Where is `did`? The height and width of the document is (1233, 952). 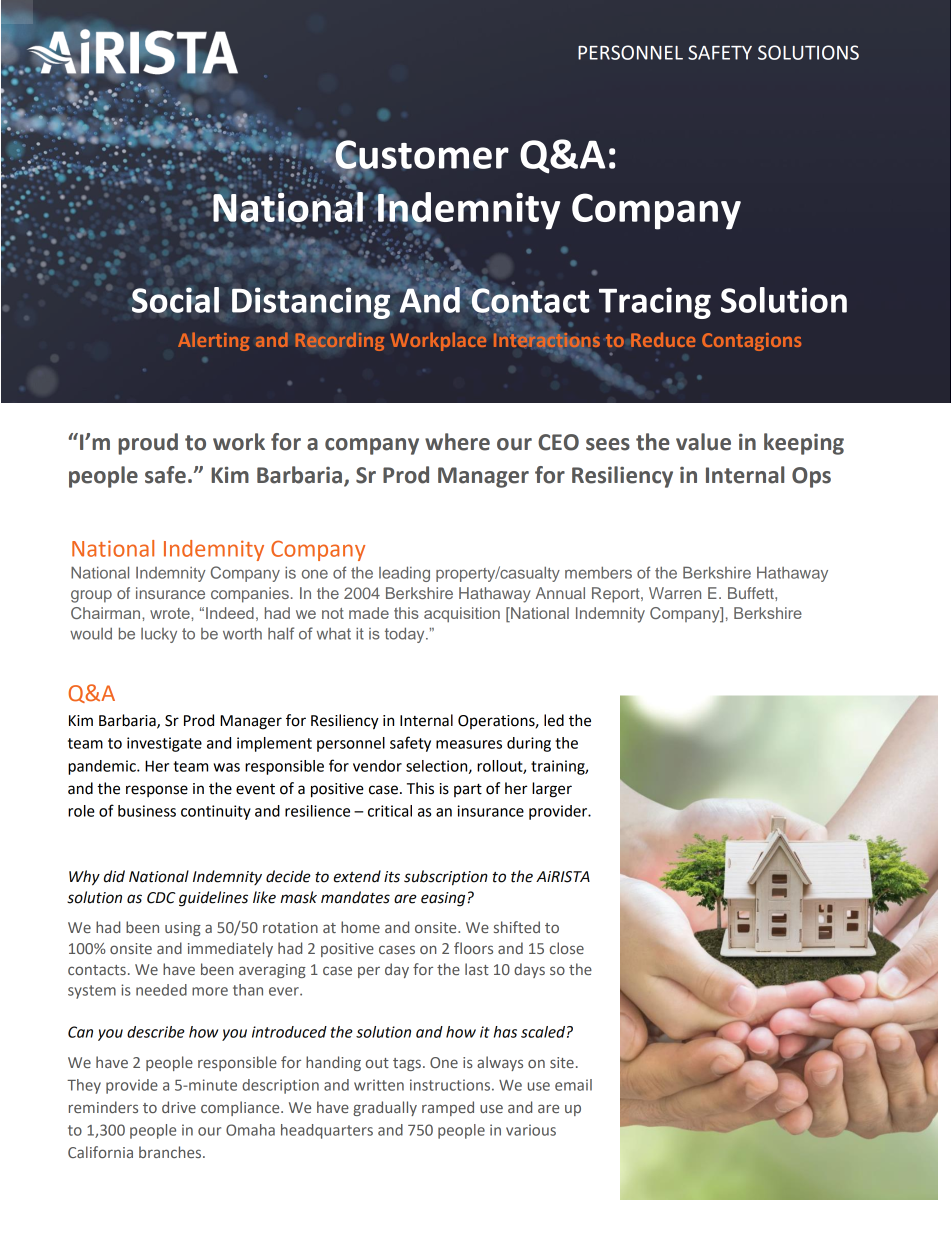
did is located at coordinates (114, 876).
